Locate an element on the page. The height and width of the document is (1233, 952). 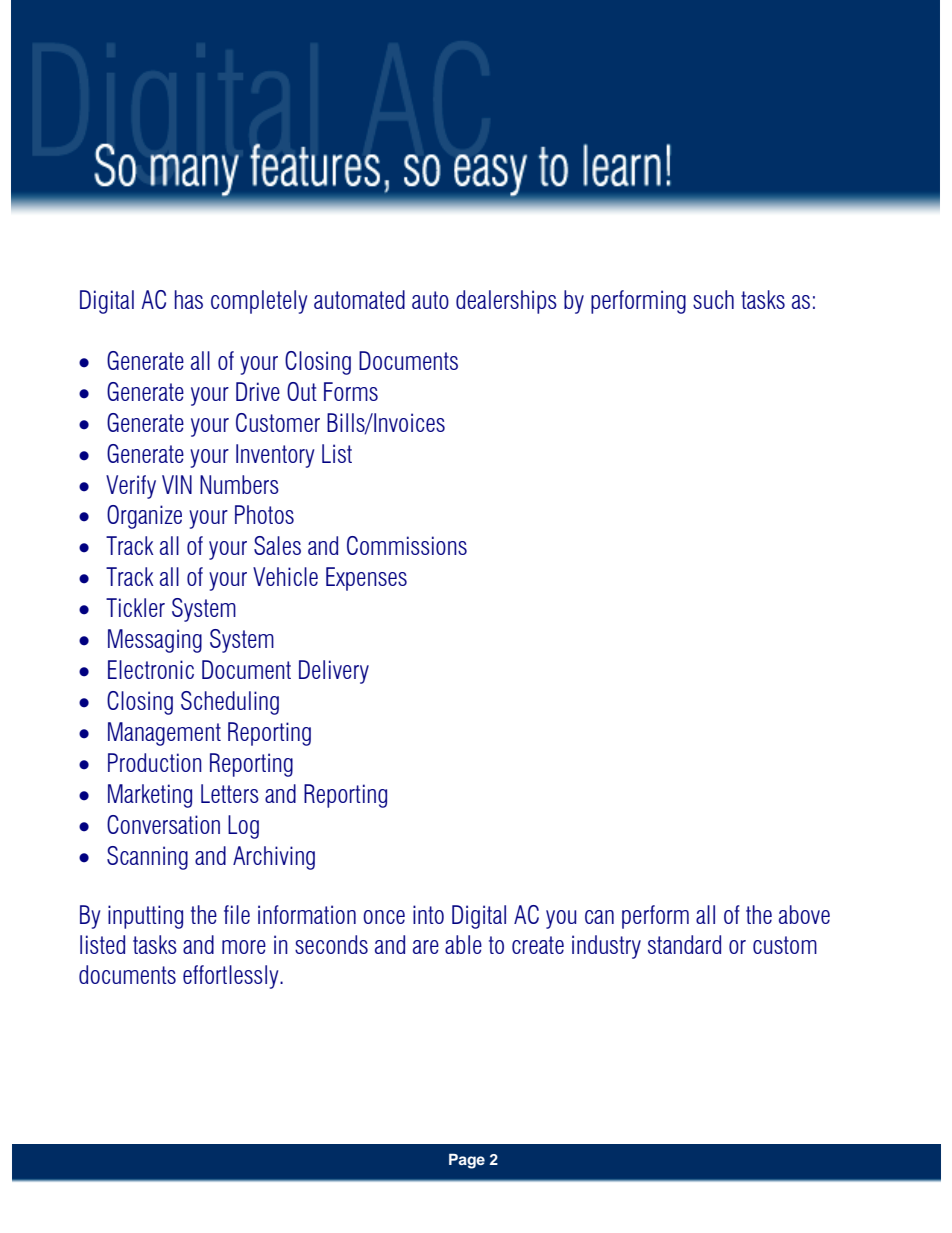
Scheduling is located at coordinates (230, 703).
